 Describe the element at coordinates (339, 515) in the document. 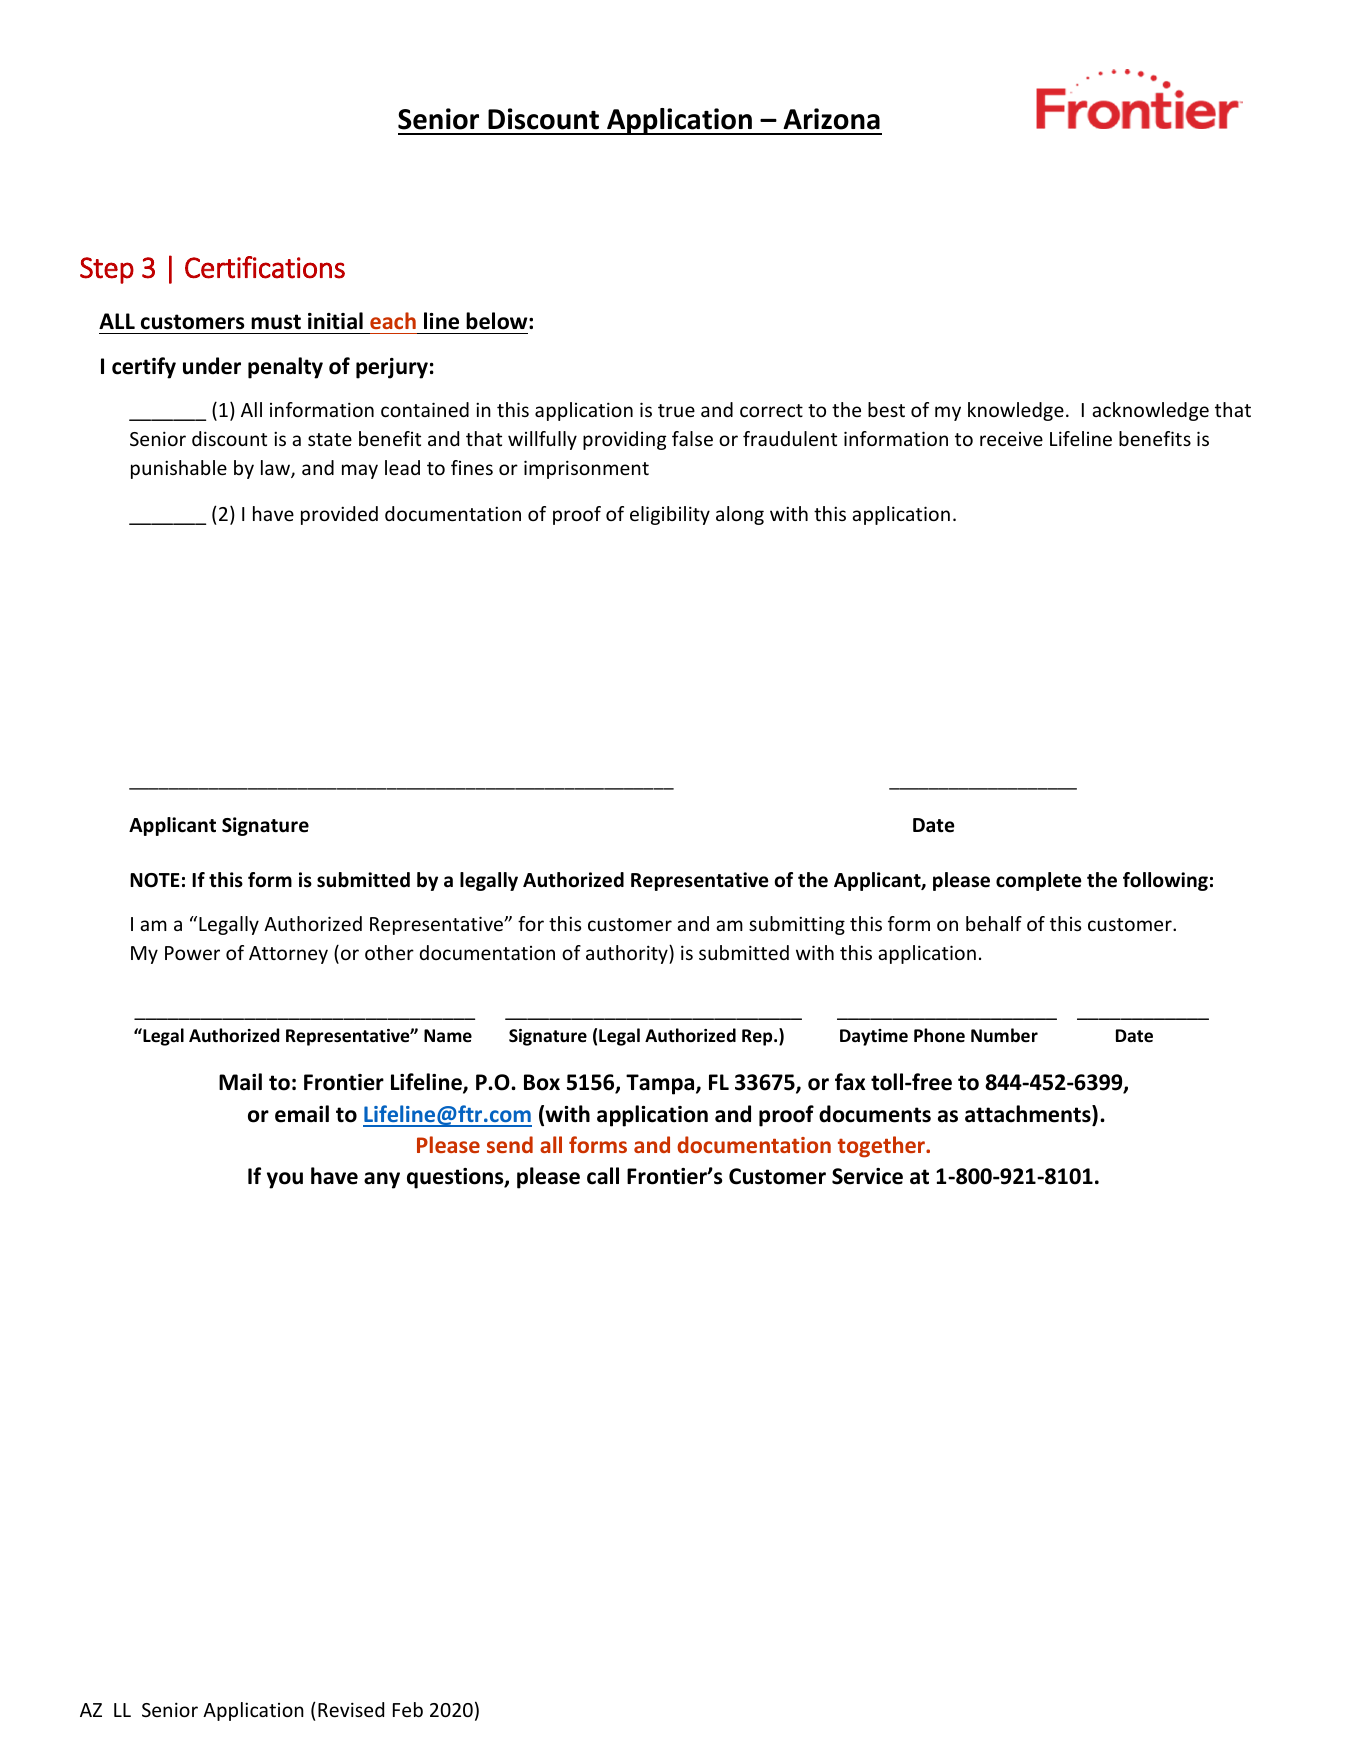

I see `provided` at that location.
